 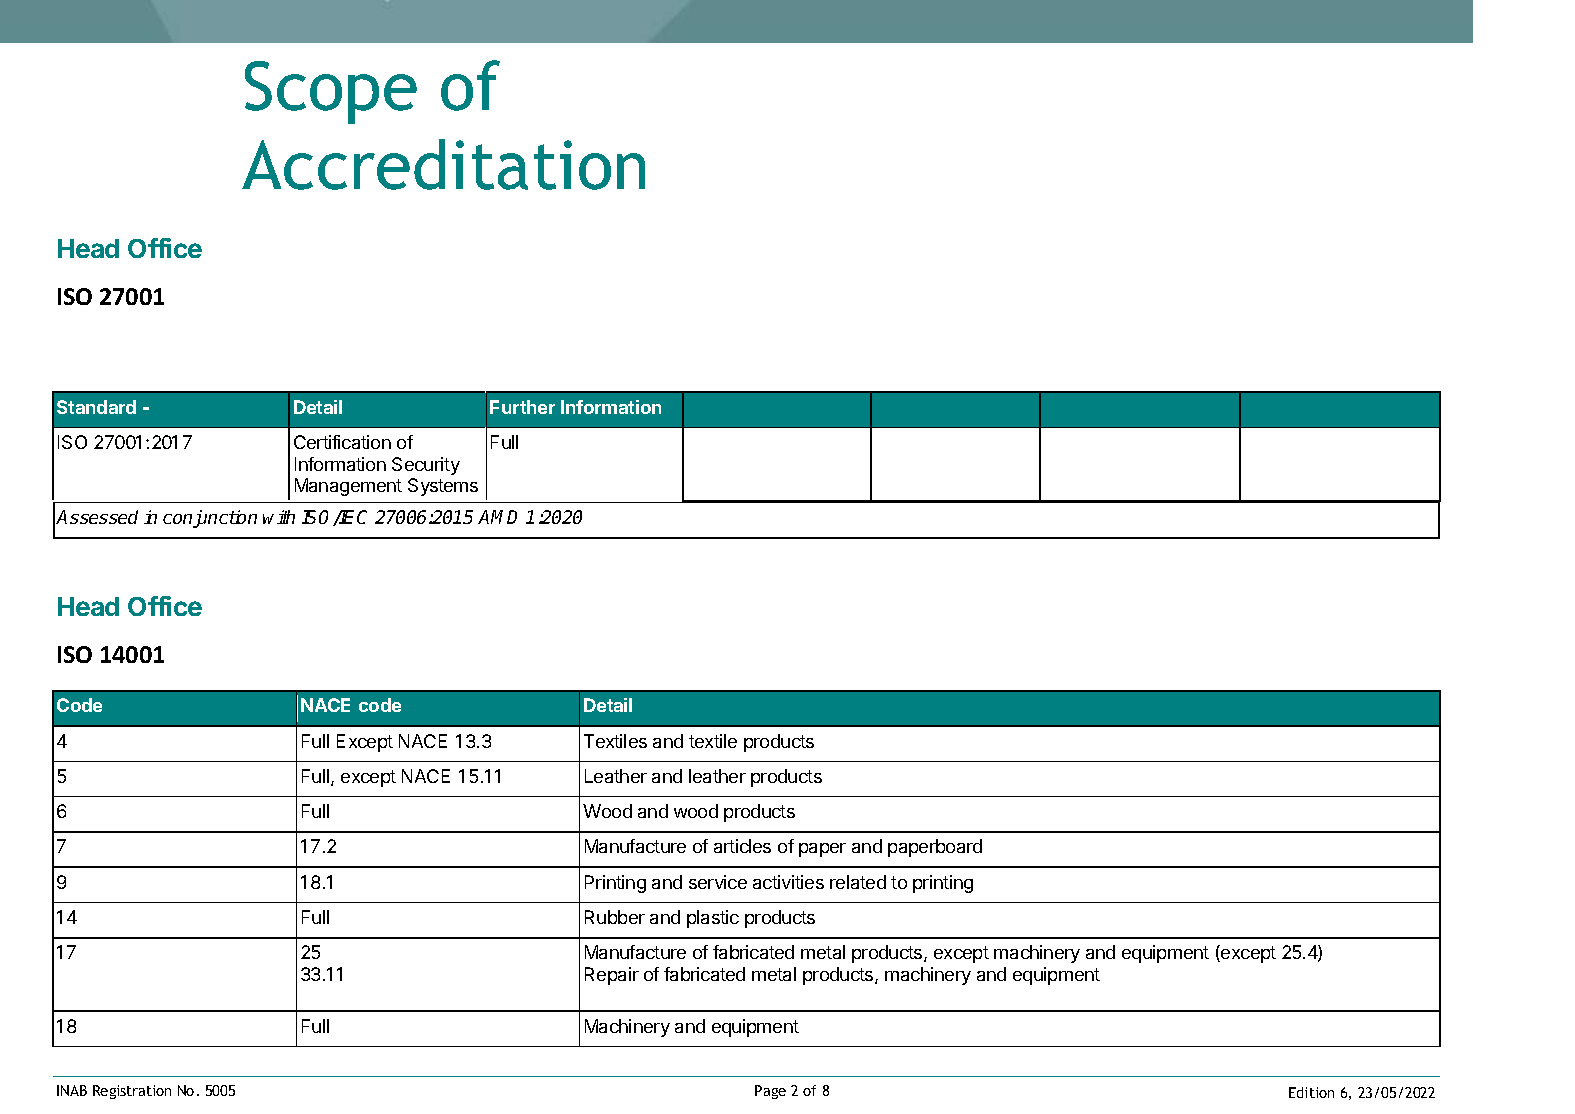 What do you see at coordinates (522, 407) in the document?
I see `Further` at bounding box center [522, 407].
